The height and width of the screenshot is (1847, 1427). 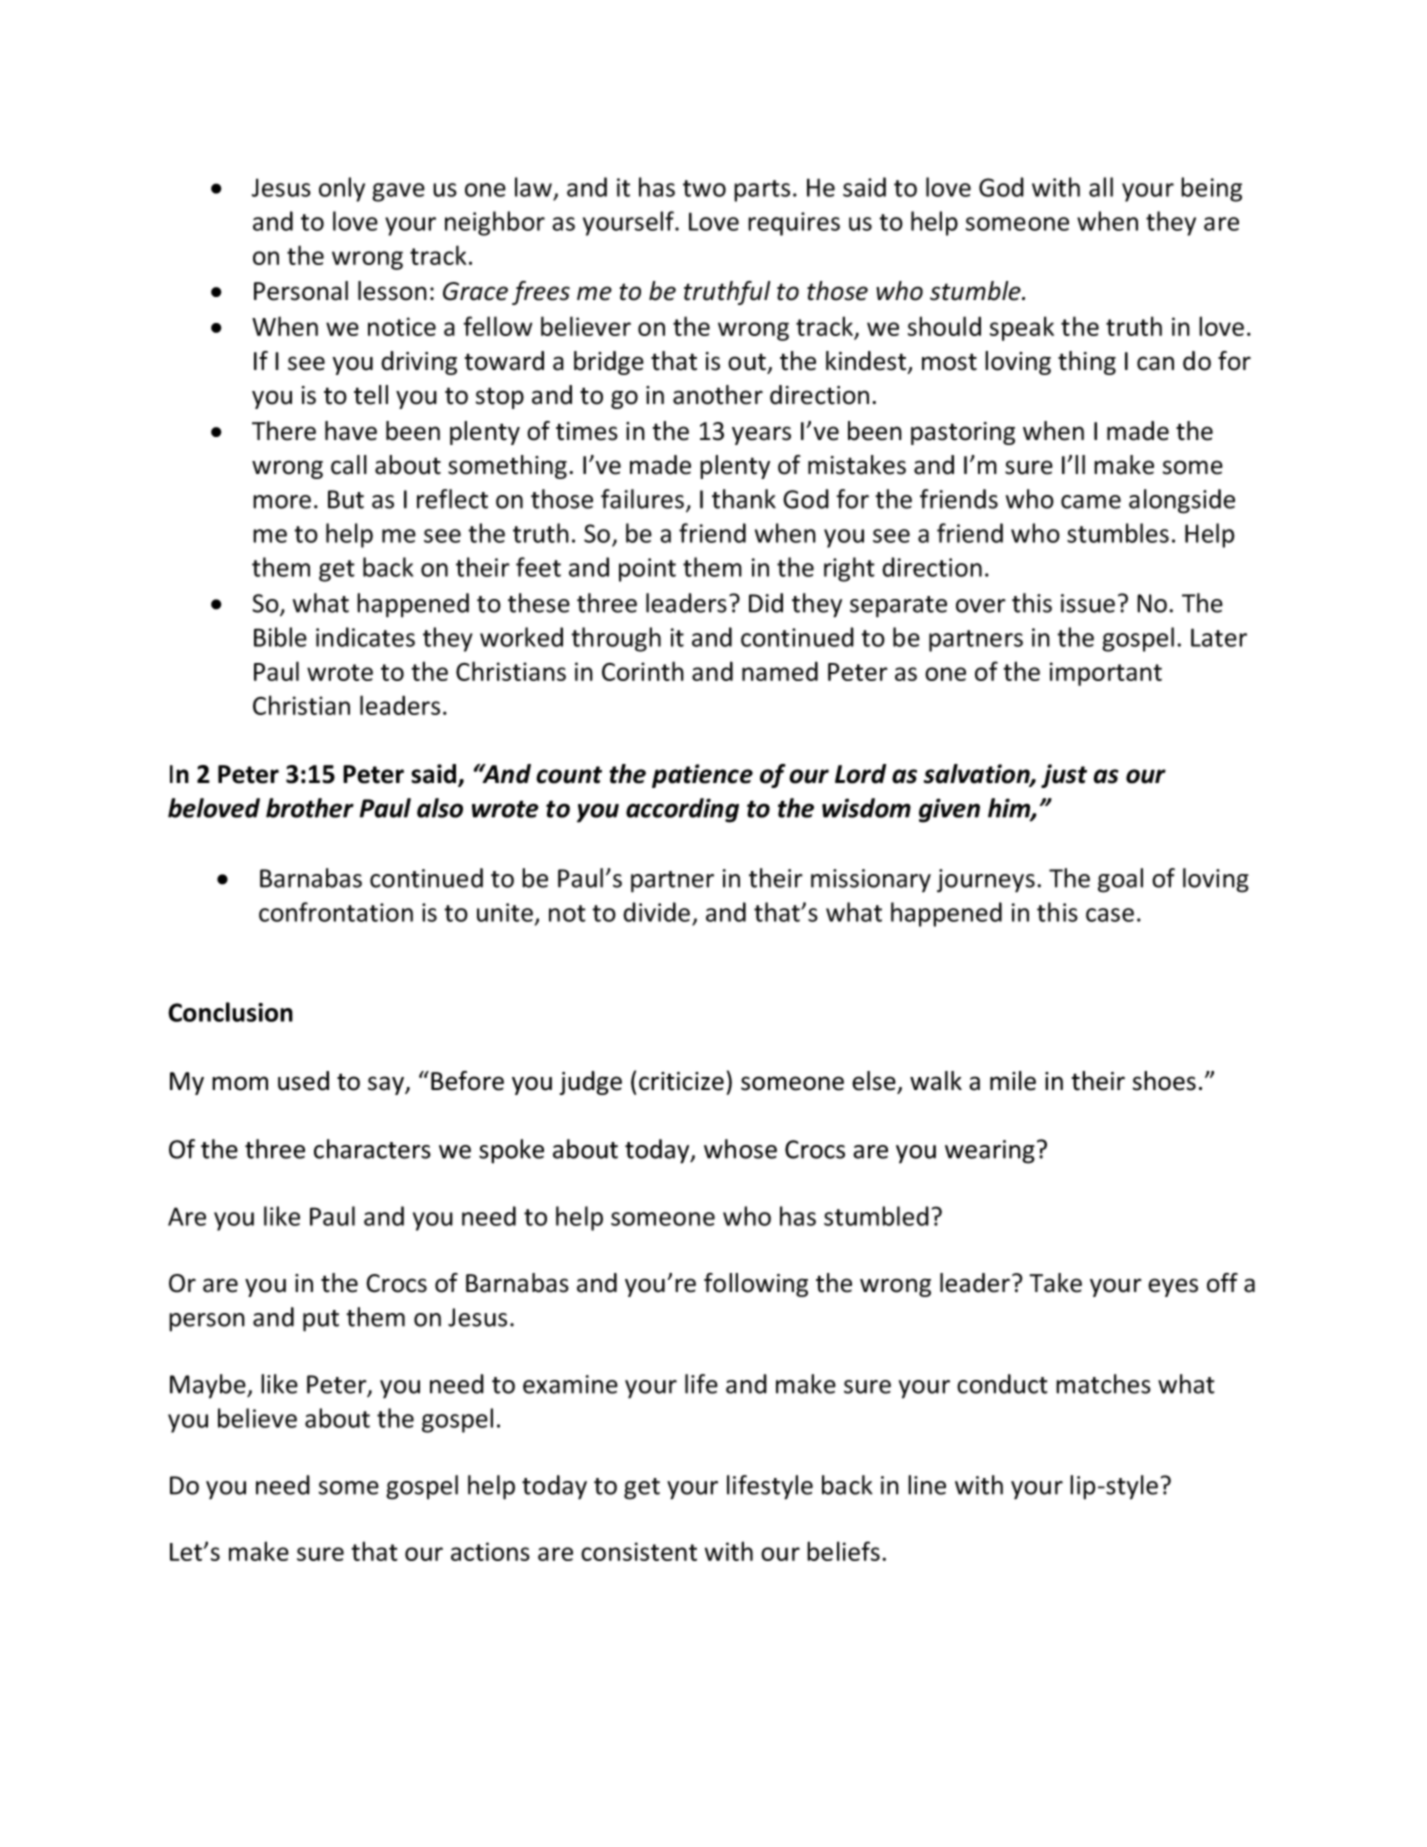 I want to click on actions, so click(x=490, y=1551).
